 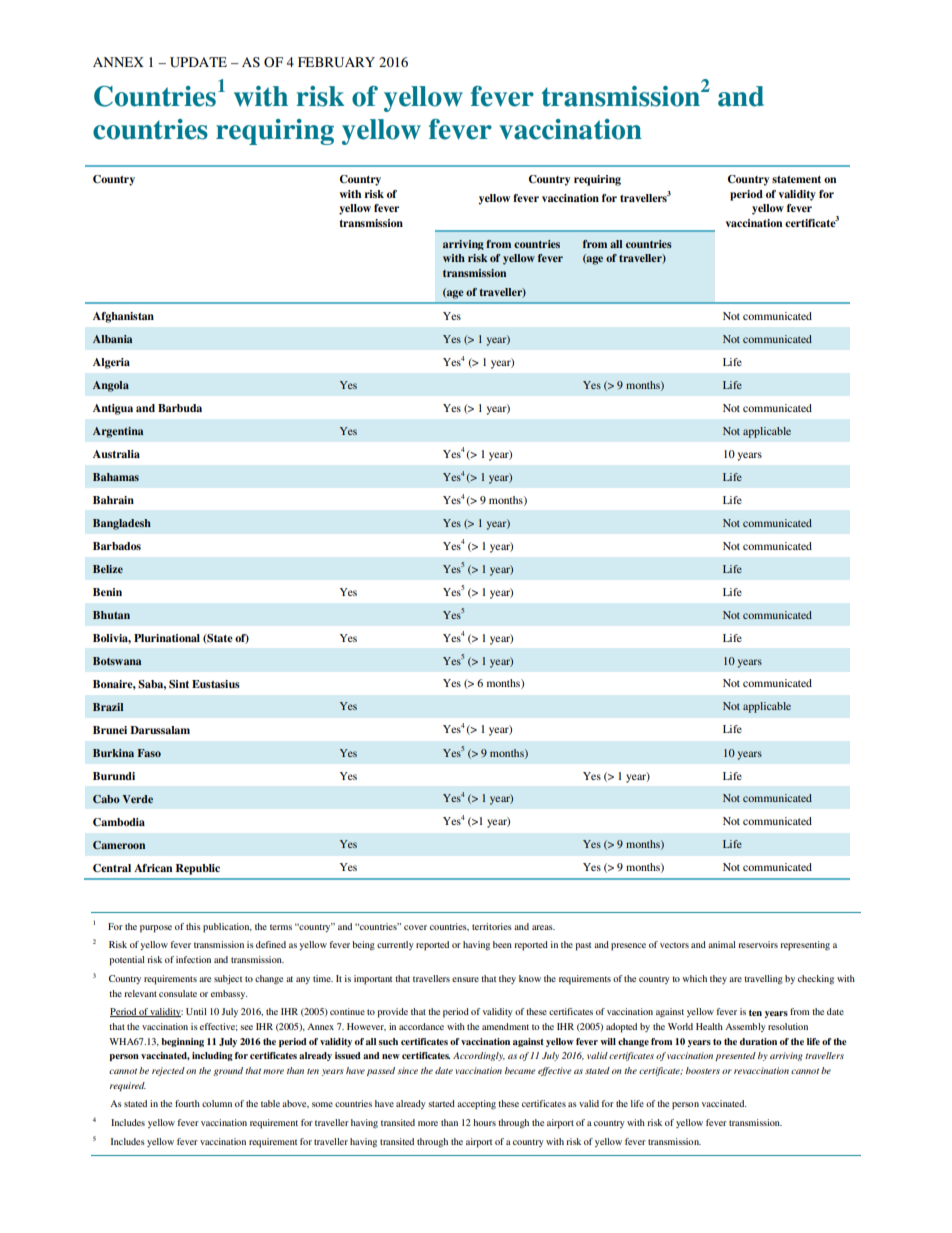 What do you see at coordinates (336, 62) in the screenshot?
I see `FEBRUARY` at bounding box center [336, 62].
